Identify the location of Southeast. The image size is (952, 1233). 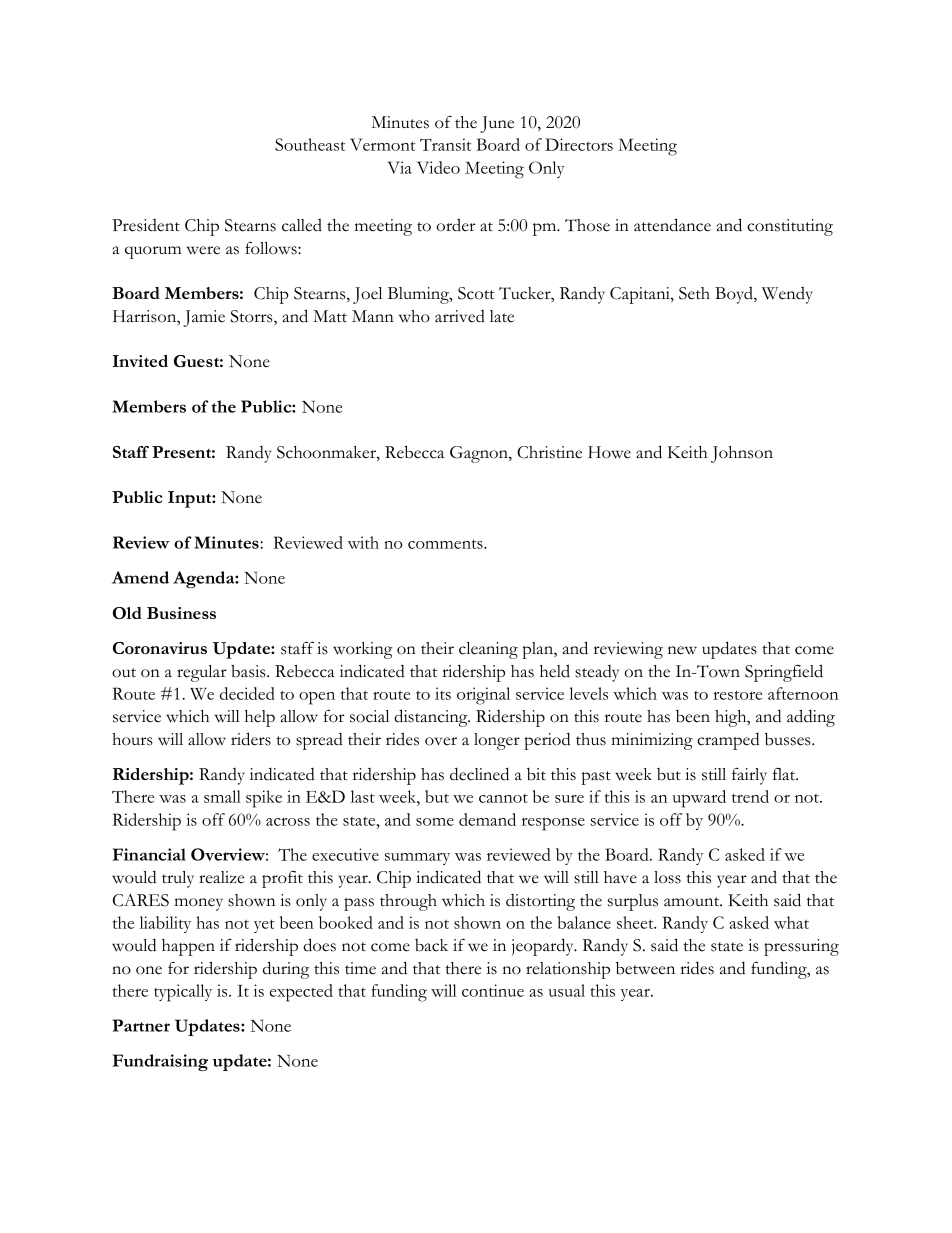
(310, 144).
